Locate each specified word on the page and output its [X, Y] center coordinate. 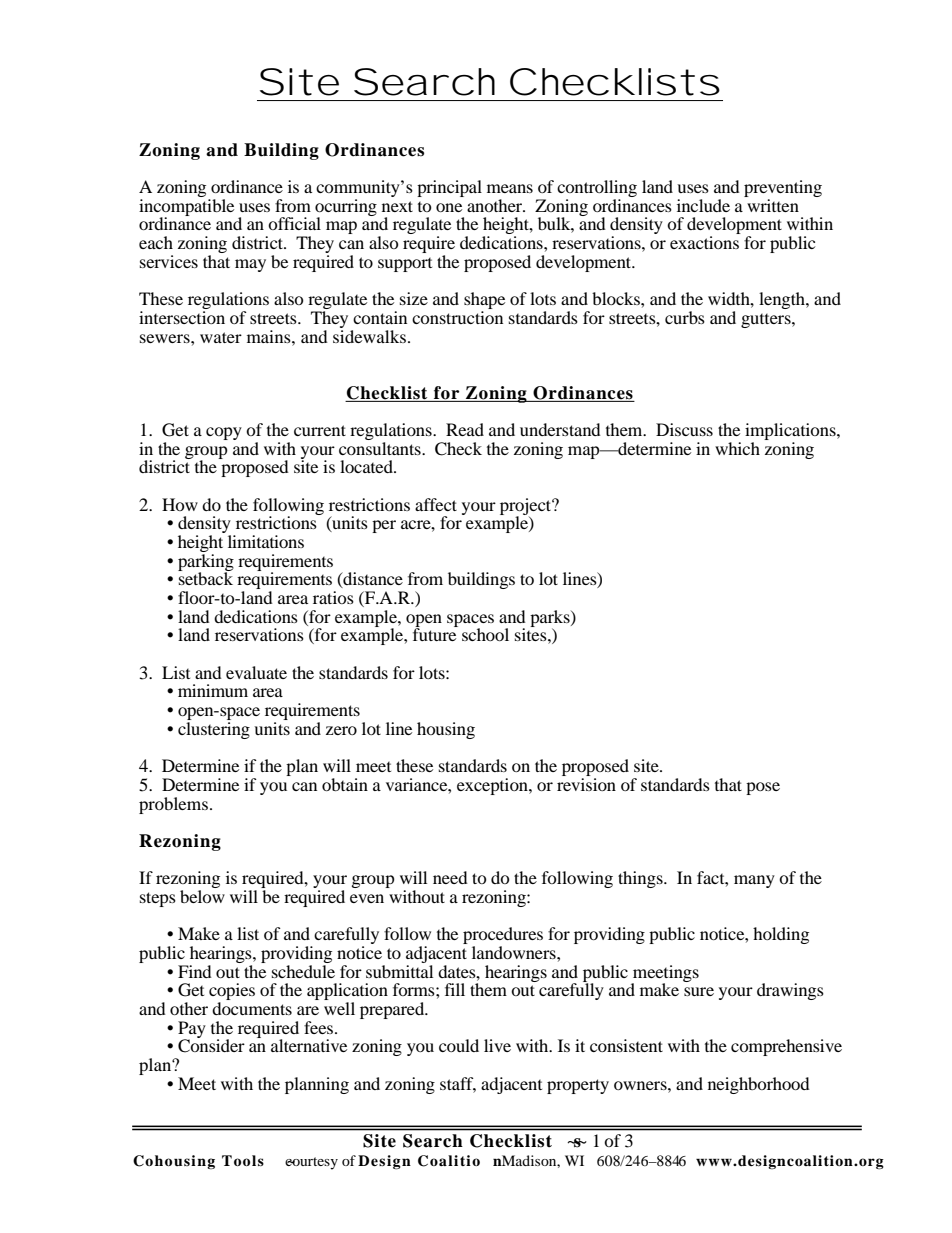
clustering [214, 730]
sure [699, 991]
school [485, 634]
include [703, 205]
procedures [503, 937]
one [449, 207]
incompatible [186, 207]
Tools [243, 1160]
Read [465, 429]
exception [493, 786]
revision [586, 784]
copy [224, 433]
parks [551, 619]
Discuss [684, 429]
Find [195, 971]
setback [205, 577]
